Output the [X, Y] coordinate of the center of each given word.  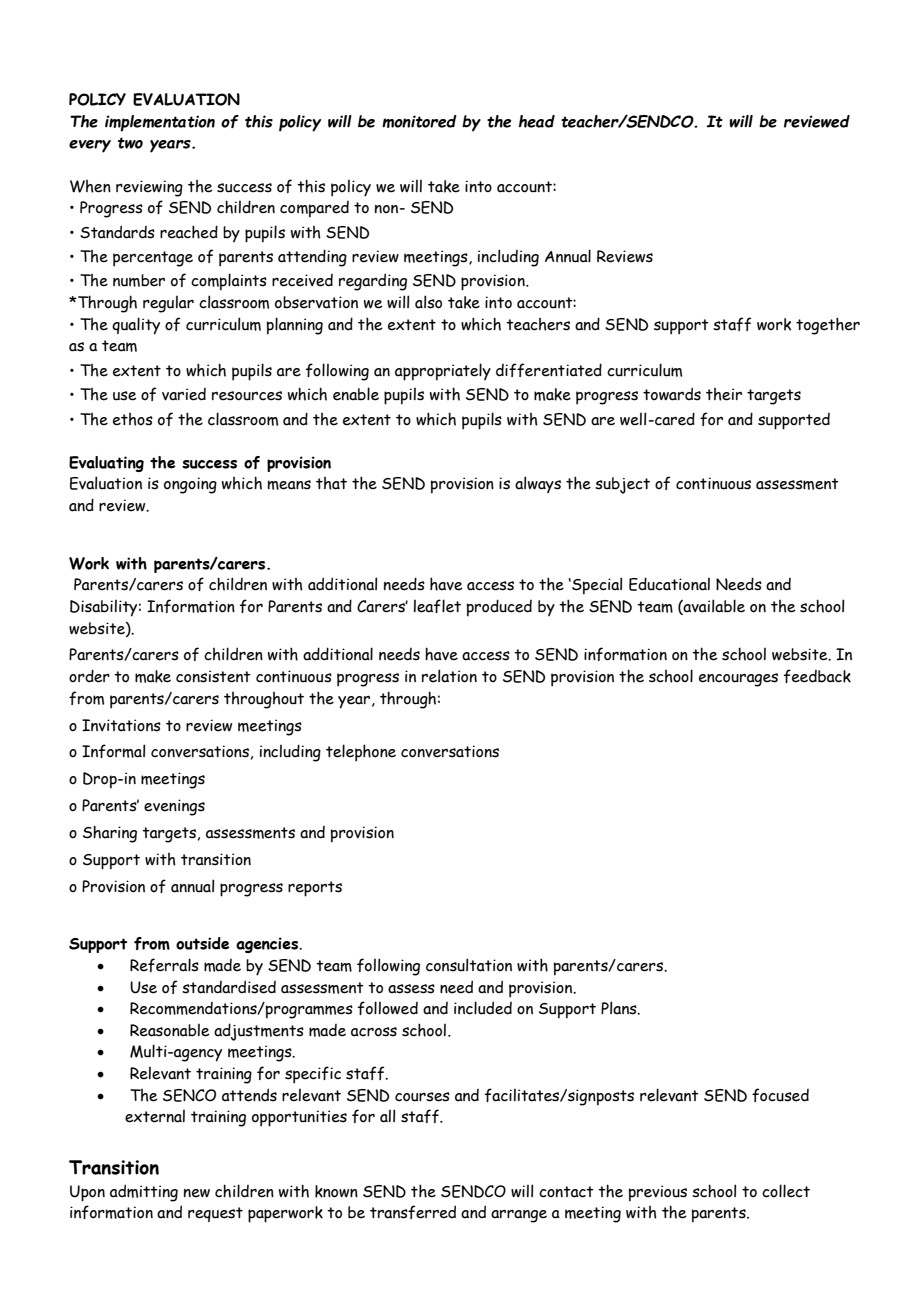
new [197, 1193]
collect [786, 1191]
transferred [413, 1212]
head [537, 121]
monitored [419, 121]
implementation [160, 123]
